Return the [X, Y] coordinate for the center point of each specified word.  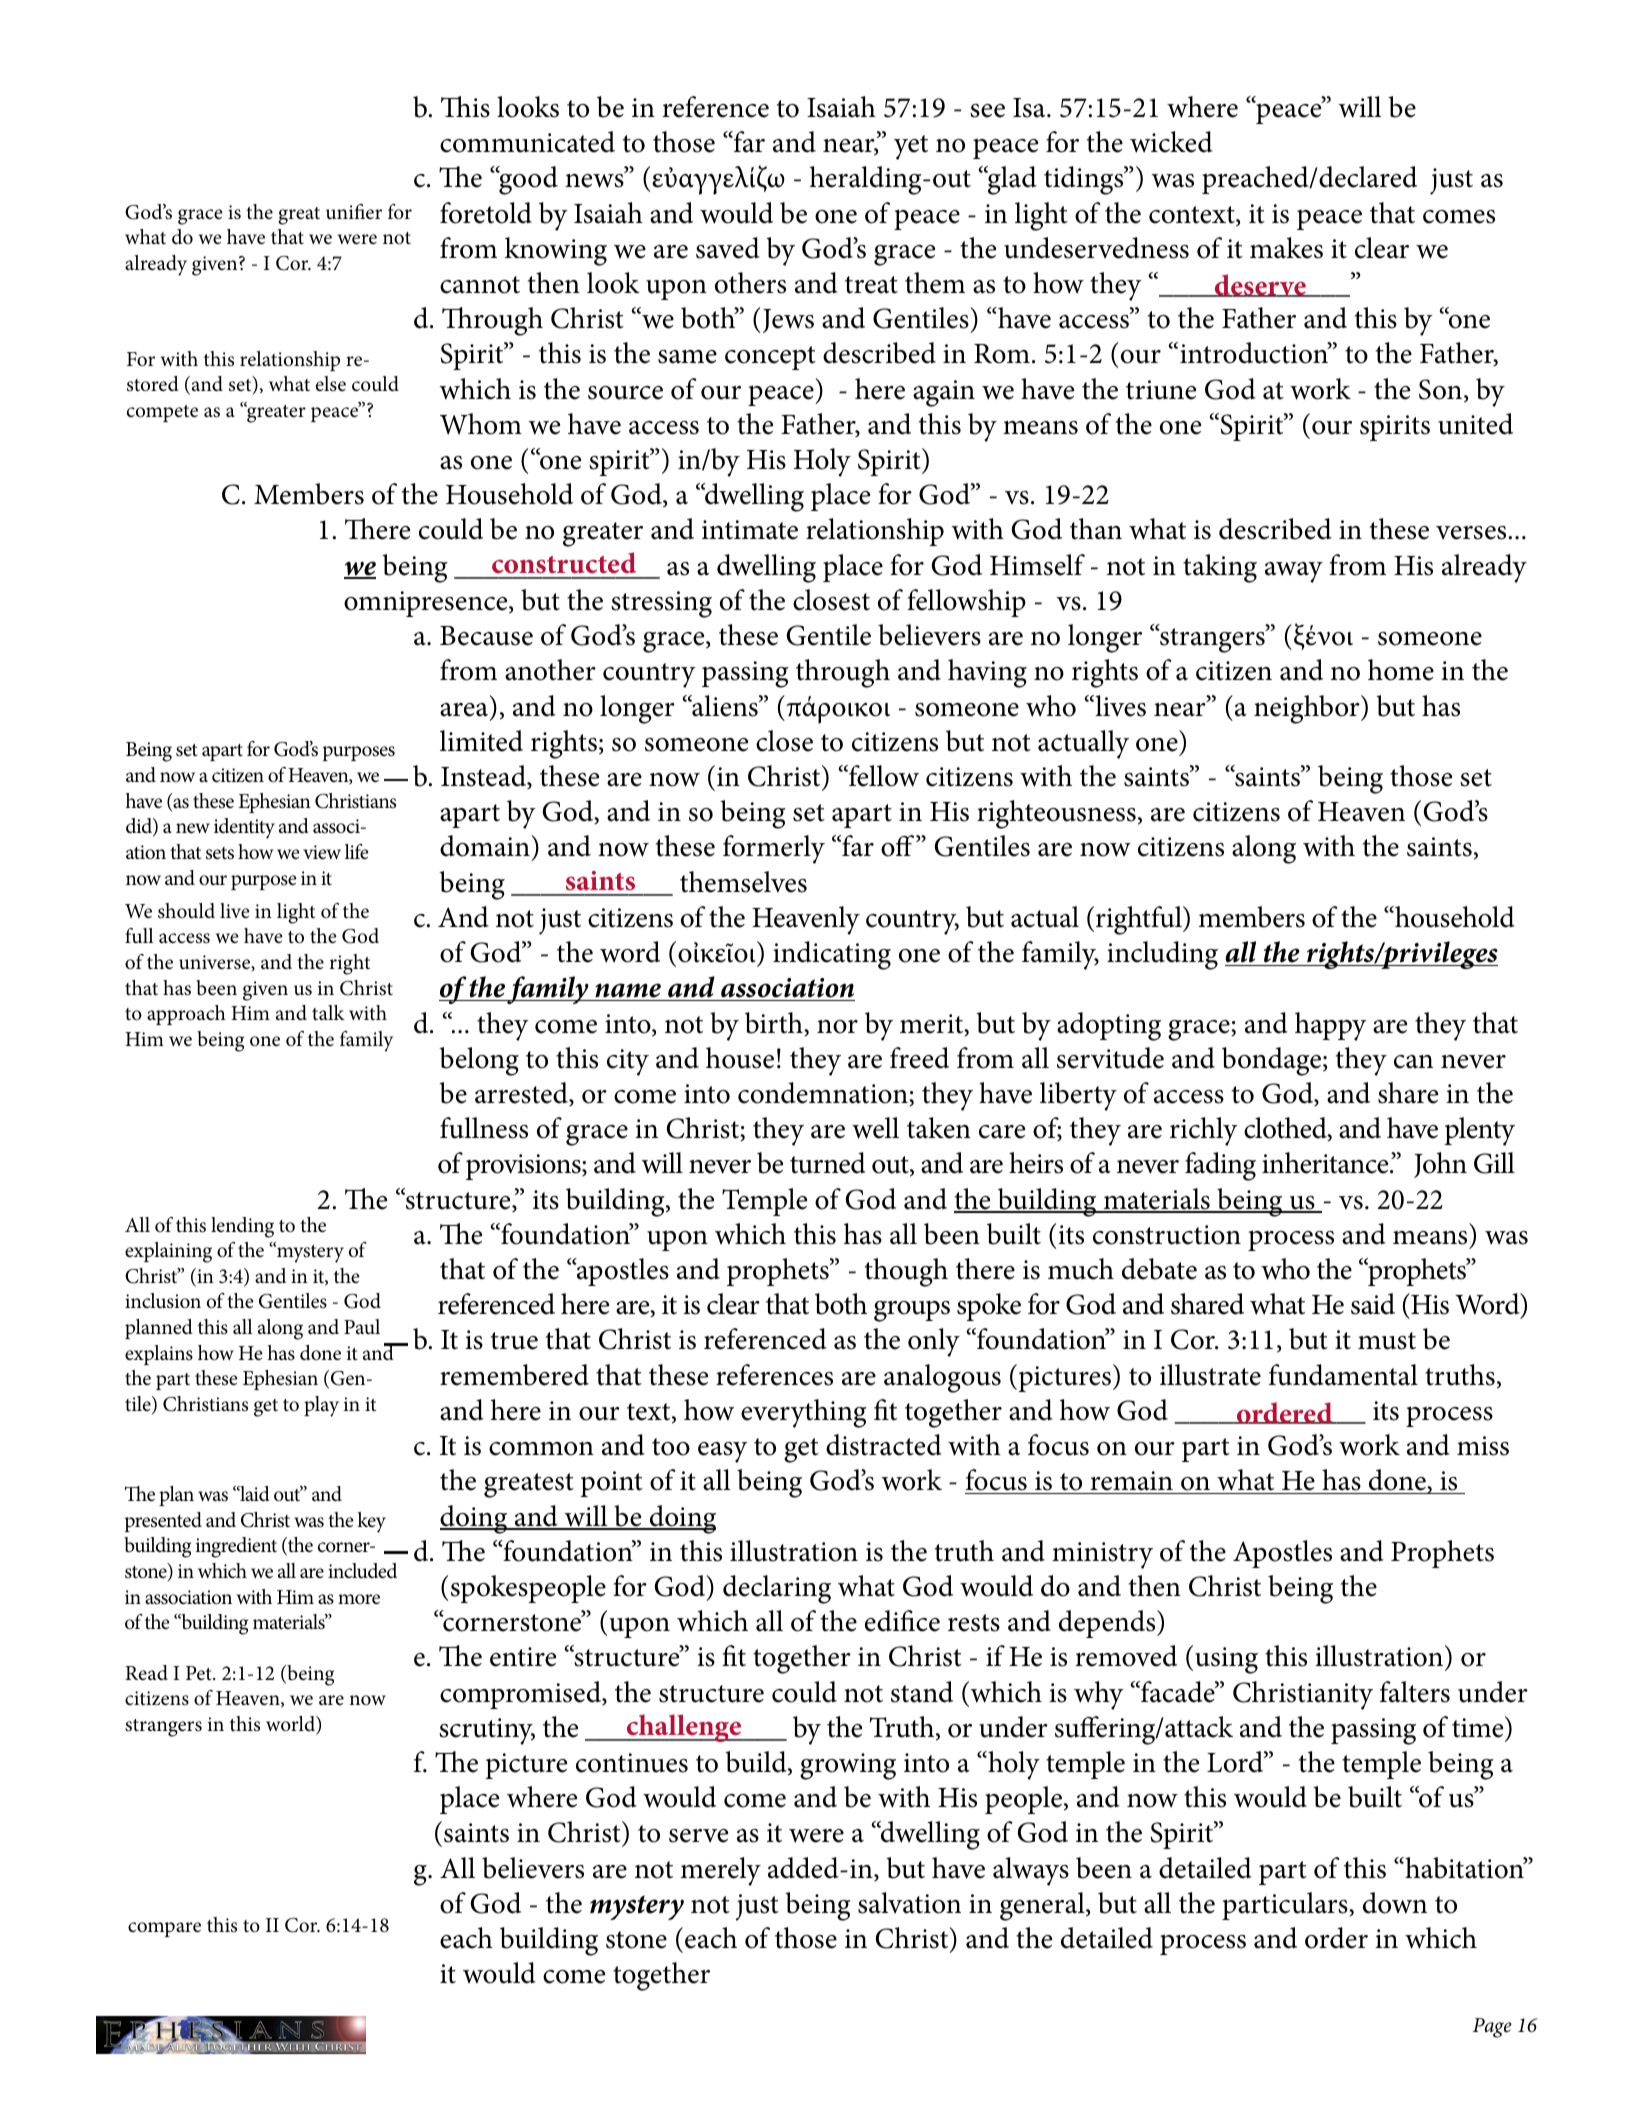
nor [837, 1027]
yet [911, 147]
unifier [354, 212]
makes [1286, 248]
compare [164, 1929]
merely [721, 1871]
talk [328, 1012]
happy [1331, 1026]
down [1395, 1903]
